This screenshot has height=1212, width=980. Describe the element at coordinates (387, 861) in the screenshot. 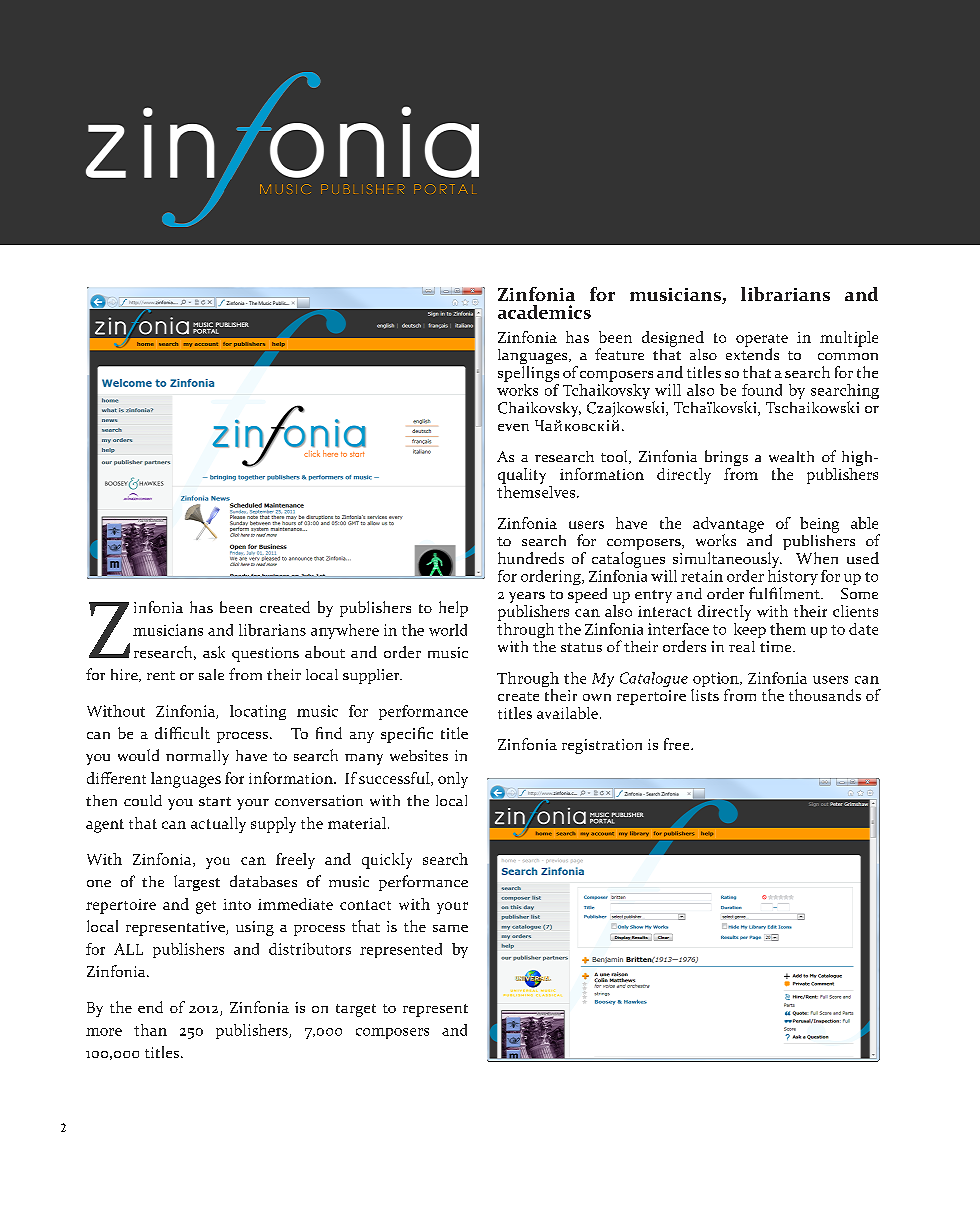

I see `quickly` at that location.
